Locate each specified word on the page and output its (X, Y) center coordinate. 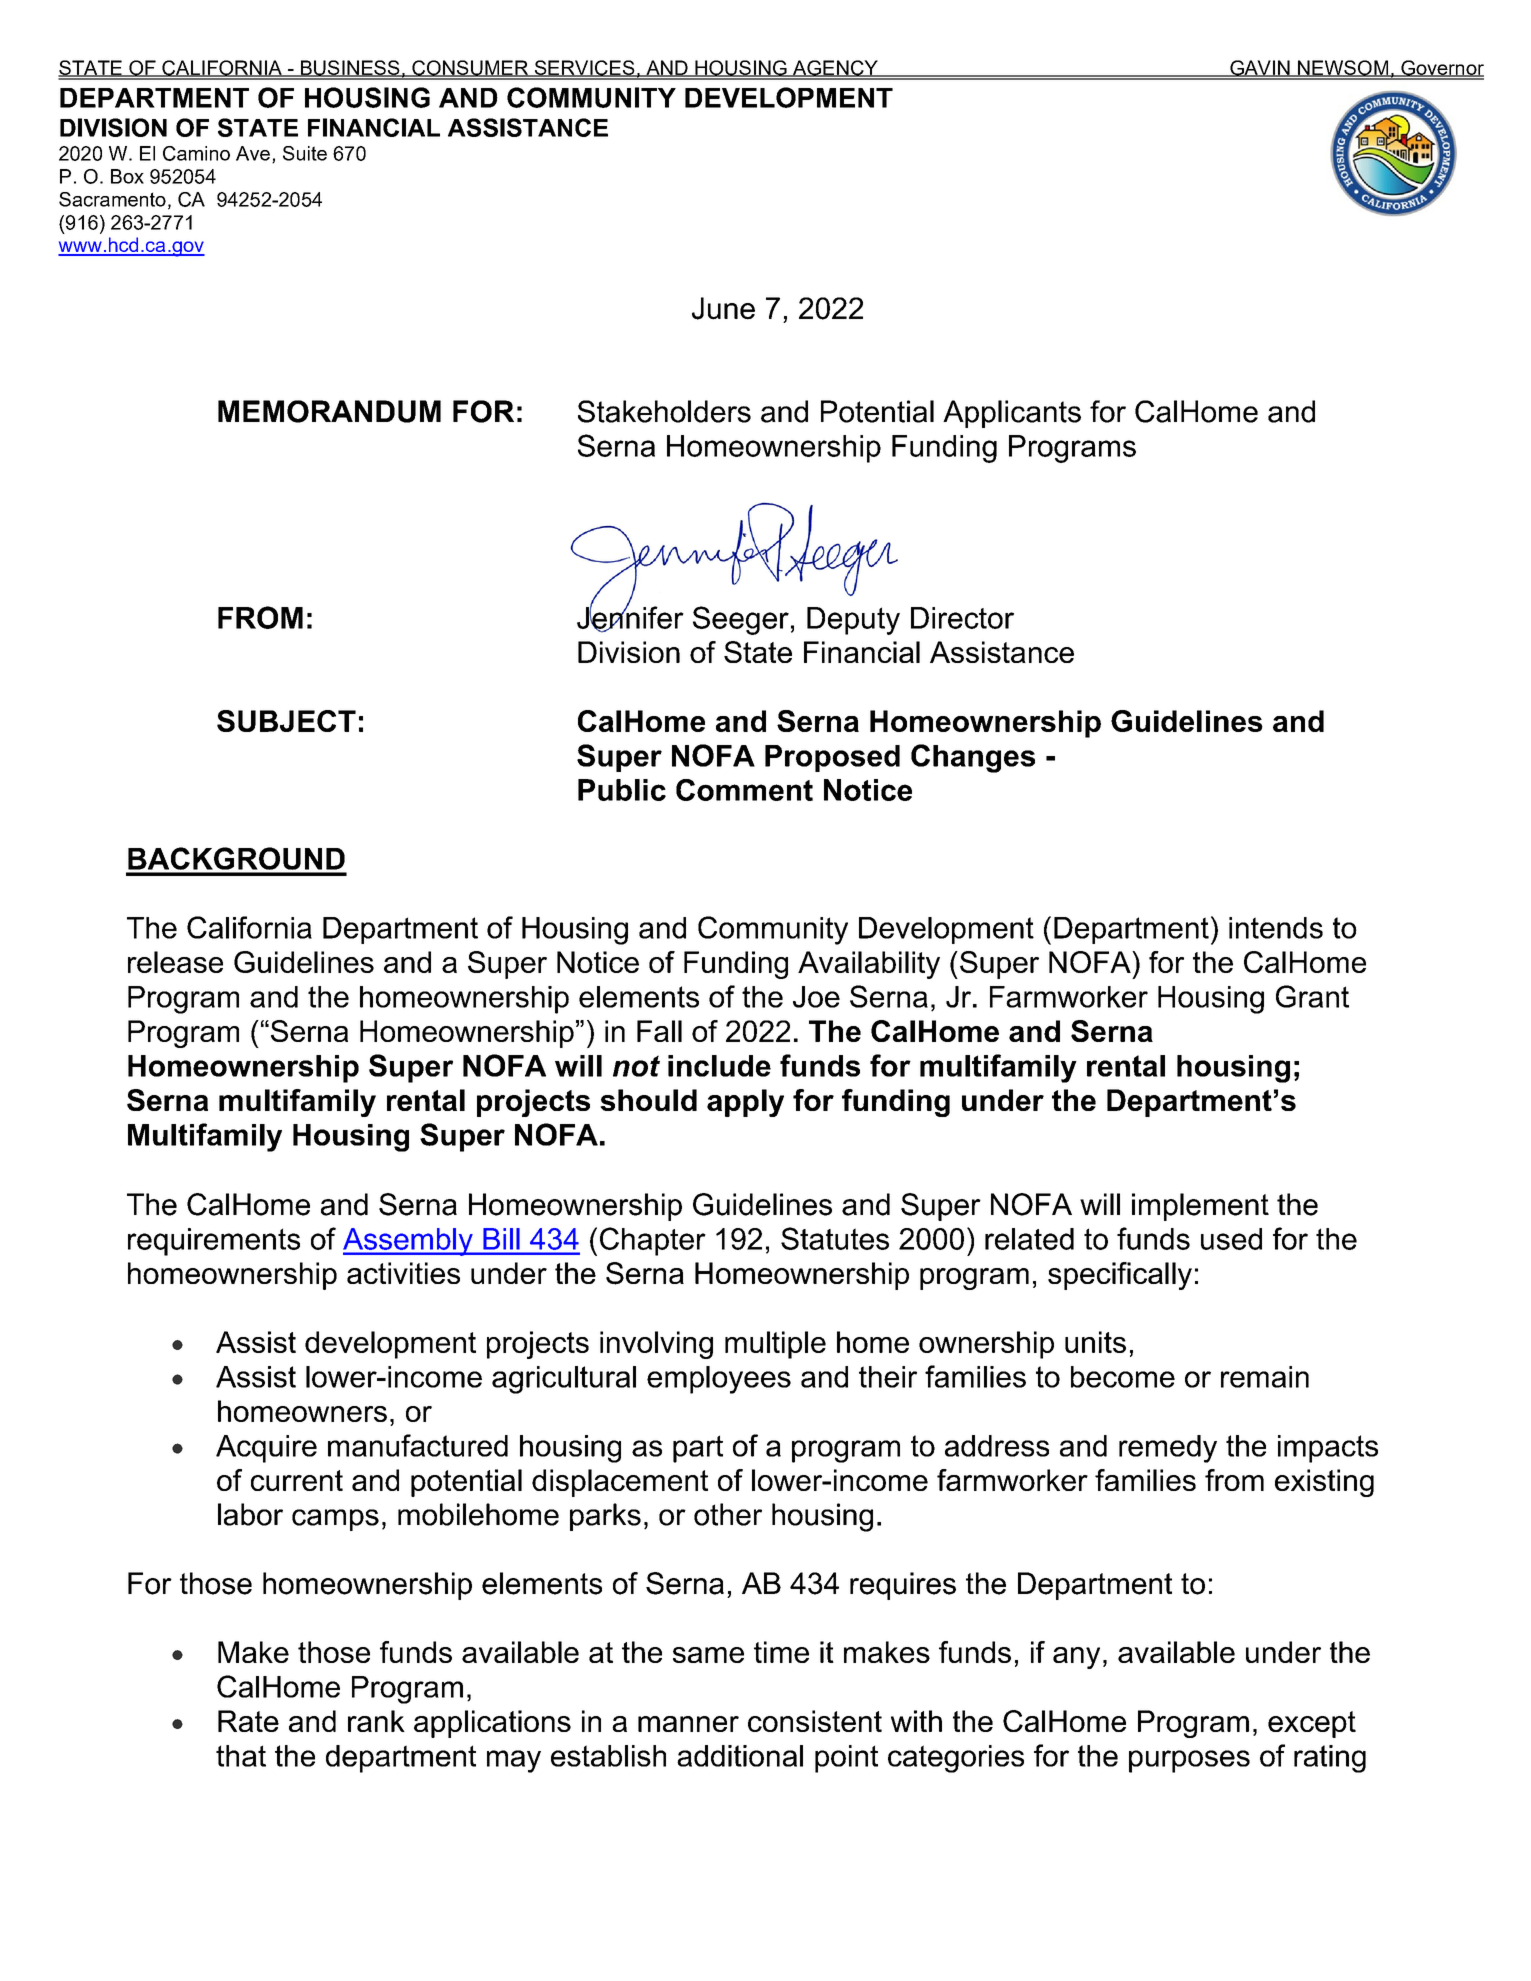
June (723, 308)
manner (688, 1724)
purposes (1189, 1761)
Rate (248, 1721)
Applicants (1012, 414)
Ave (253, 153)
